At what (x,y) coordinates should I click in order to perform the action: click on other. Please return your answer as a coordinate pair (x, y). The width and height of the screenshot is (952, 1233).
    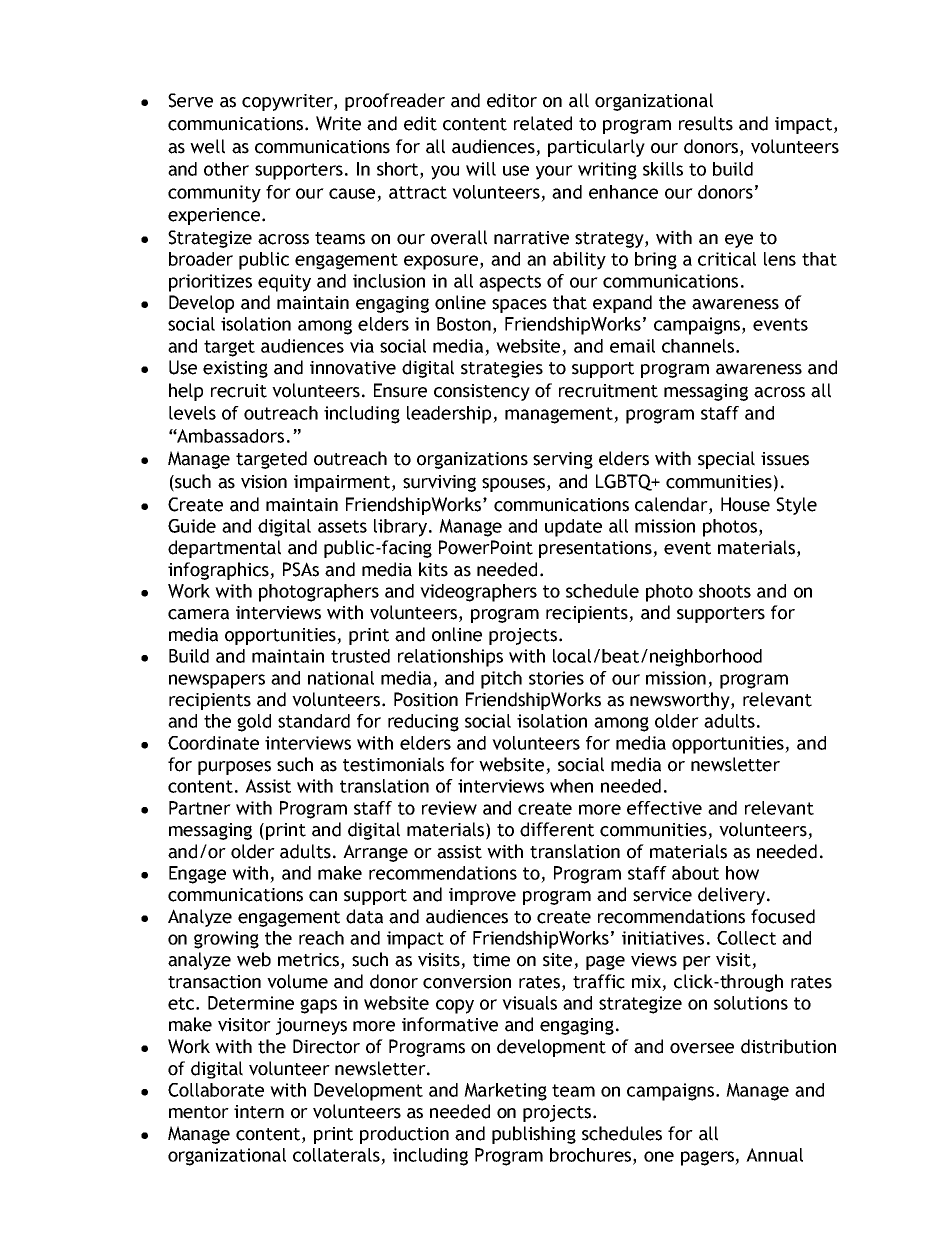
    Looking at the image, I should click on (226, 169).
